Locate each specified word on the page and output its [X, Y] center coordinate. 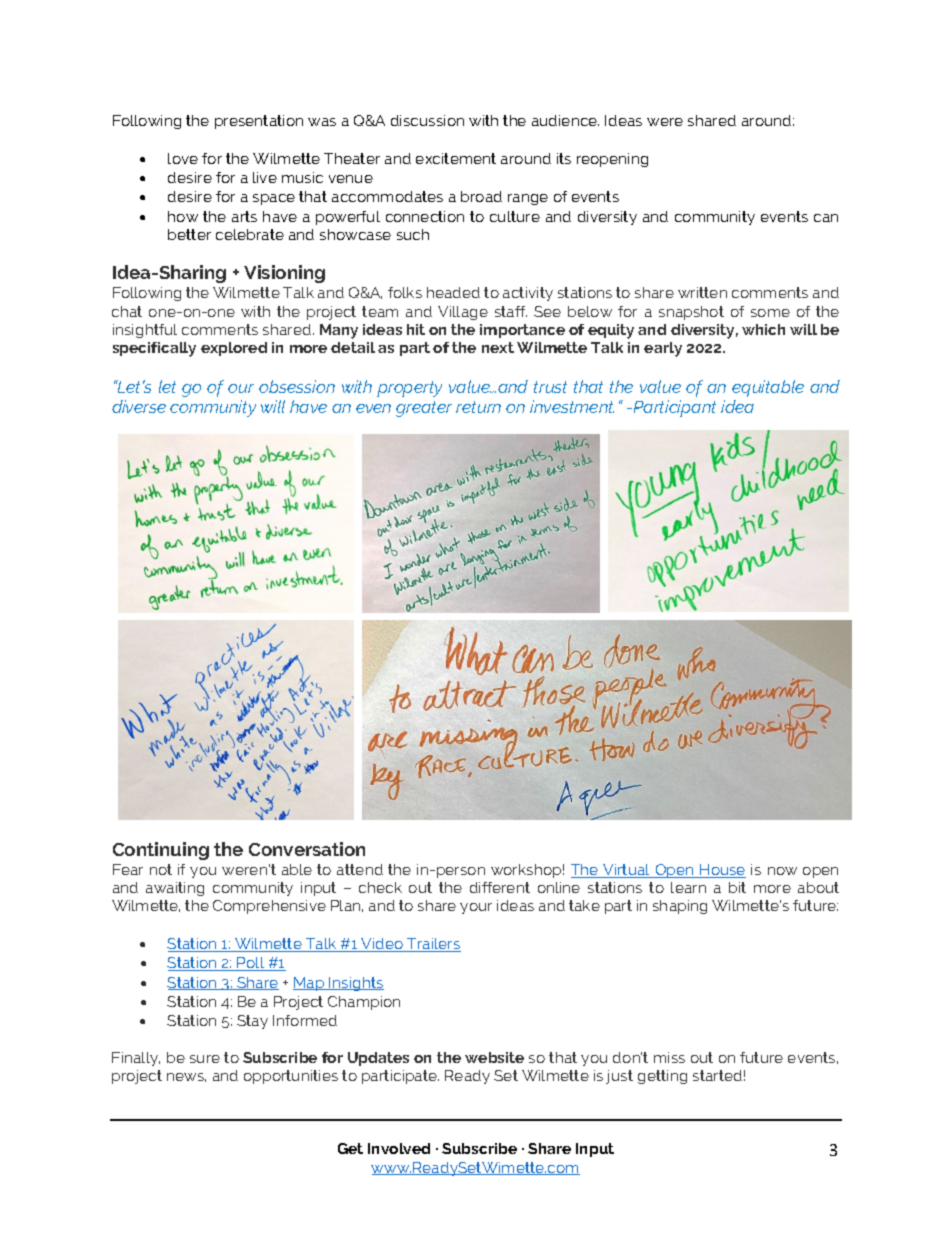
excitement [456, 158]
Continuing [161, 851]
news [186, 1077]
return [478, 407]
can [826, 218]
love [183, 158]
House [722, 871]
